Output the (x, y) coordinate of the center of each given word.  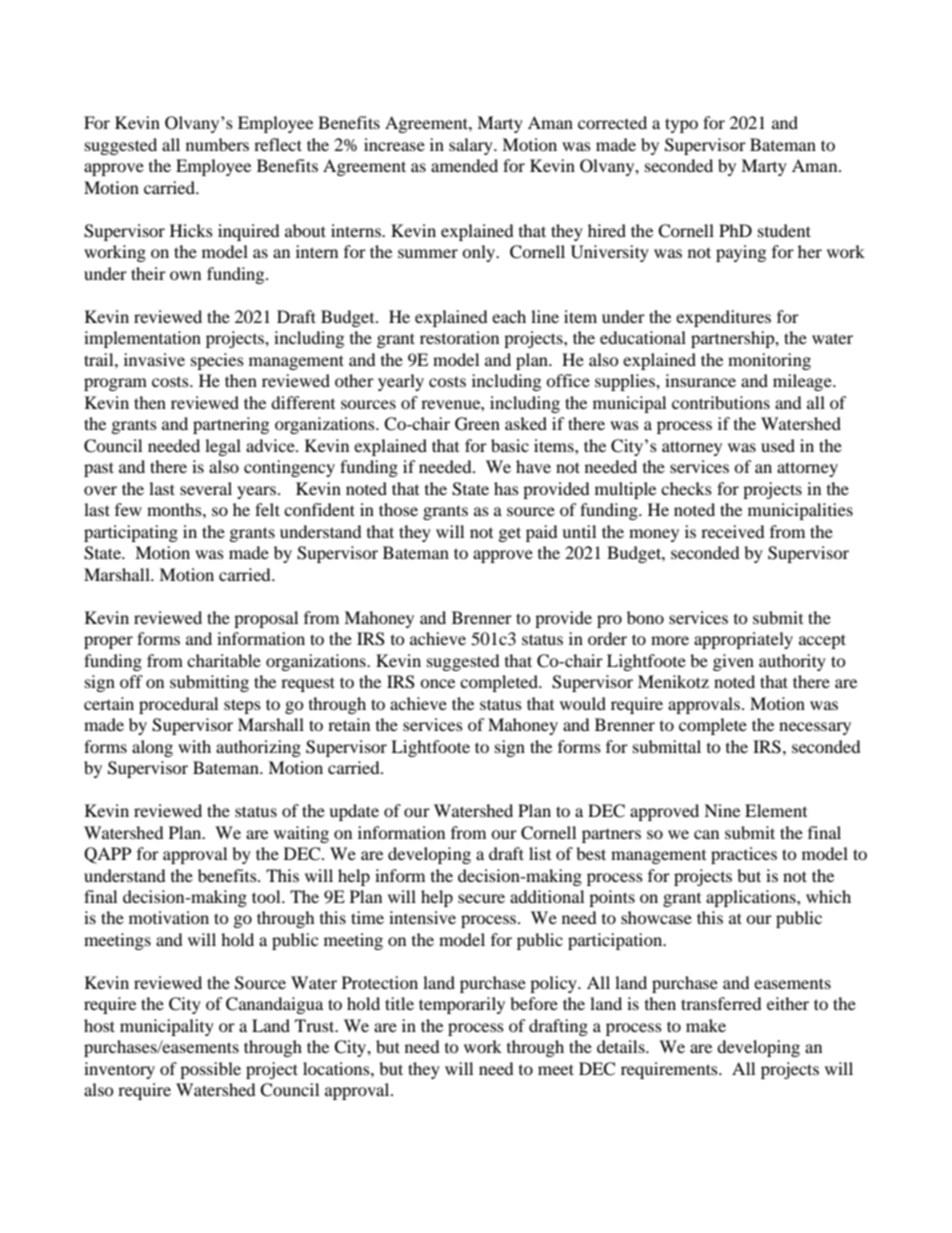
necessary (815, 728)
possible (210, 1070)
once (437, 683)
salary (472, 146)
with (194, 746)
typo (681, 125)
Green (477, 424)
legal (223, 447)
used (778, 445)
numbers (217, 144)
